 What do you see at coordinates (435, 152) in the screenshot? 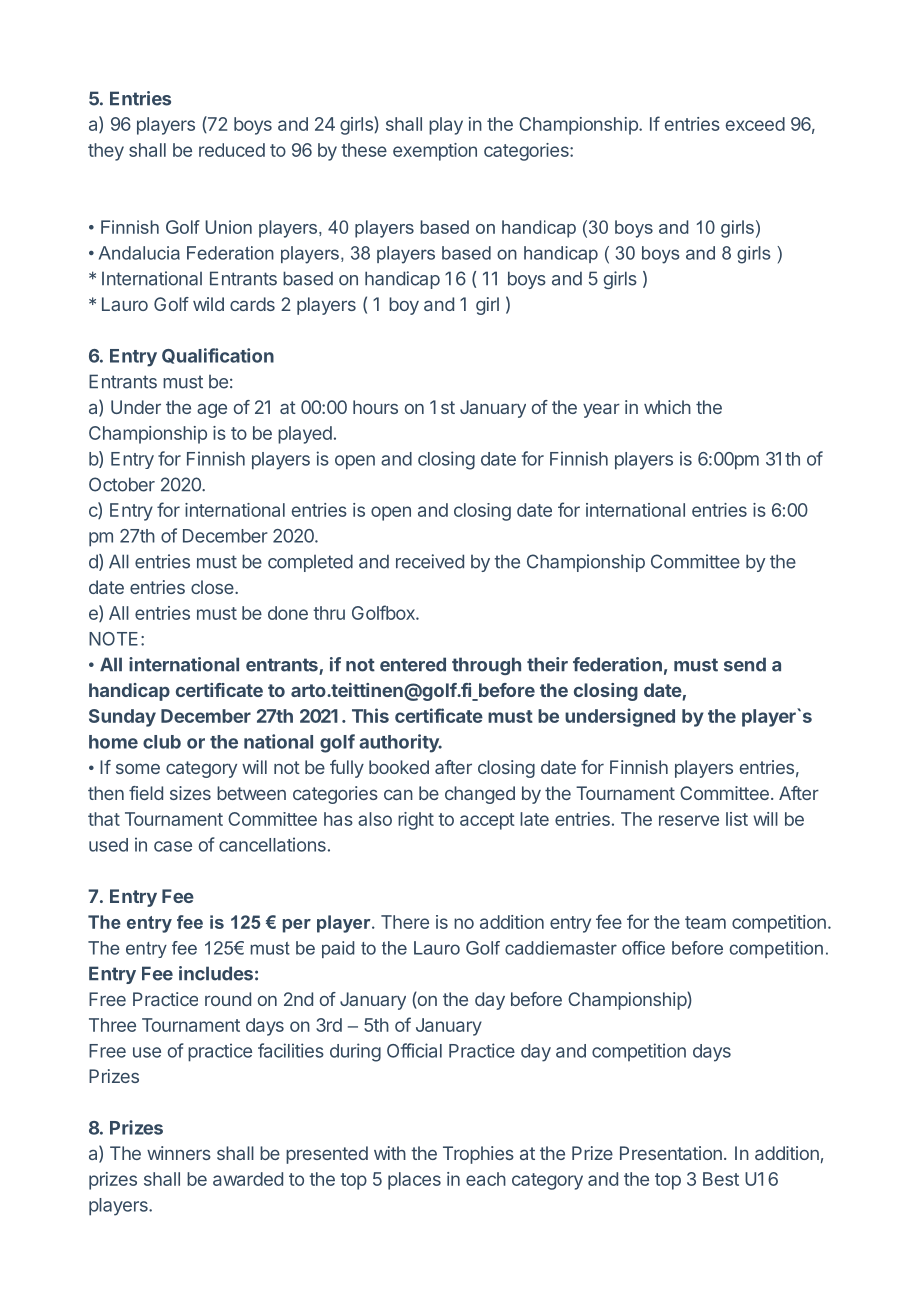
I see `exemption` at bounding box center [435, 152].
